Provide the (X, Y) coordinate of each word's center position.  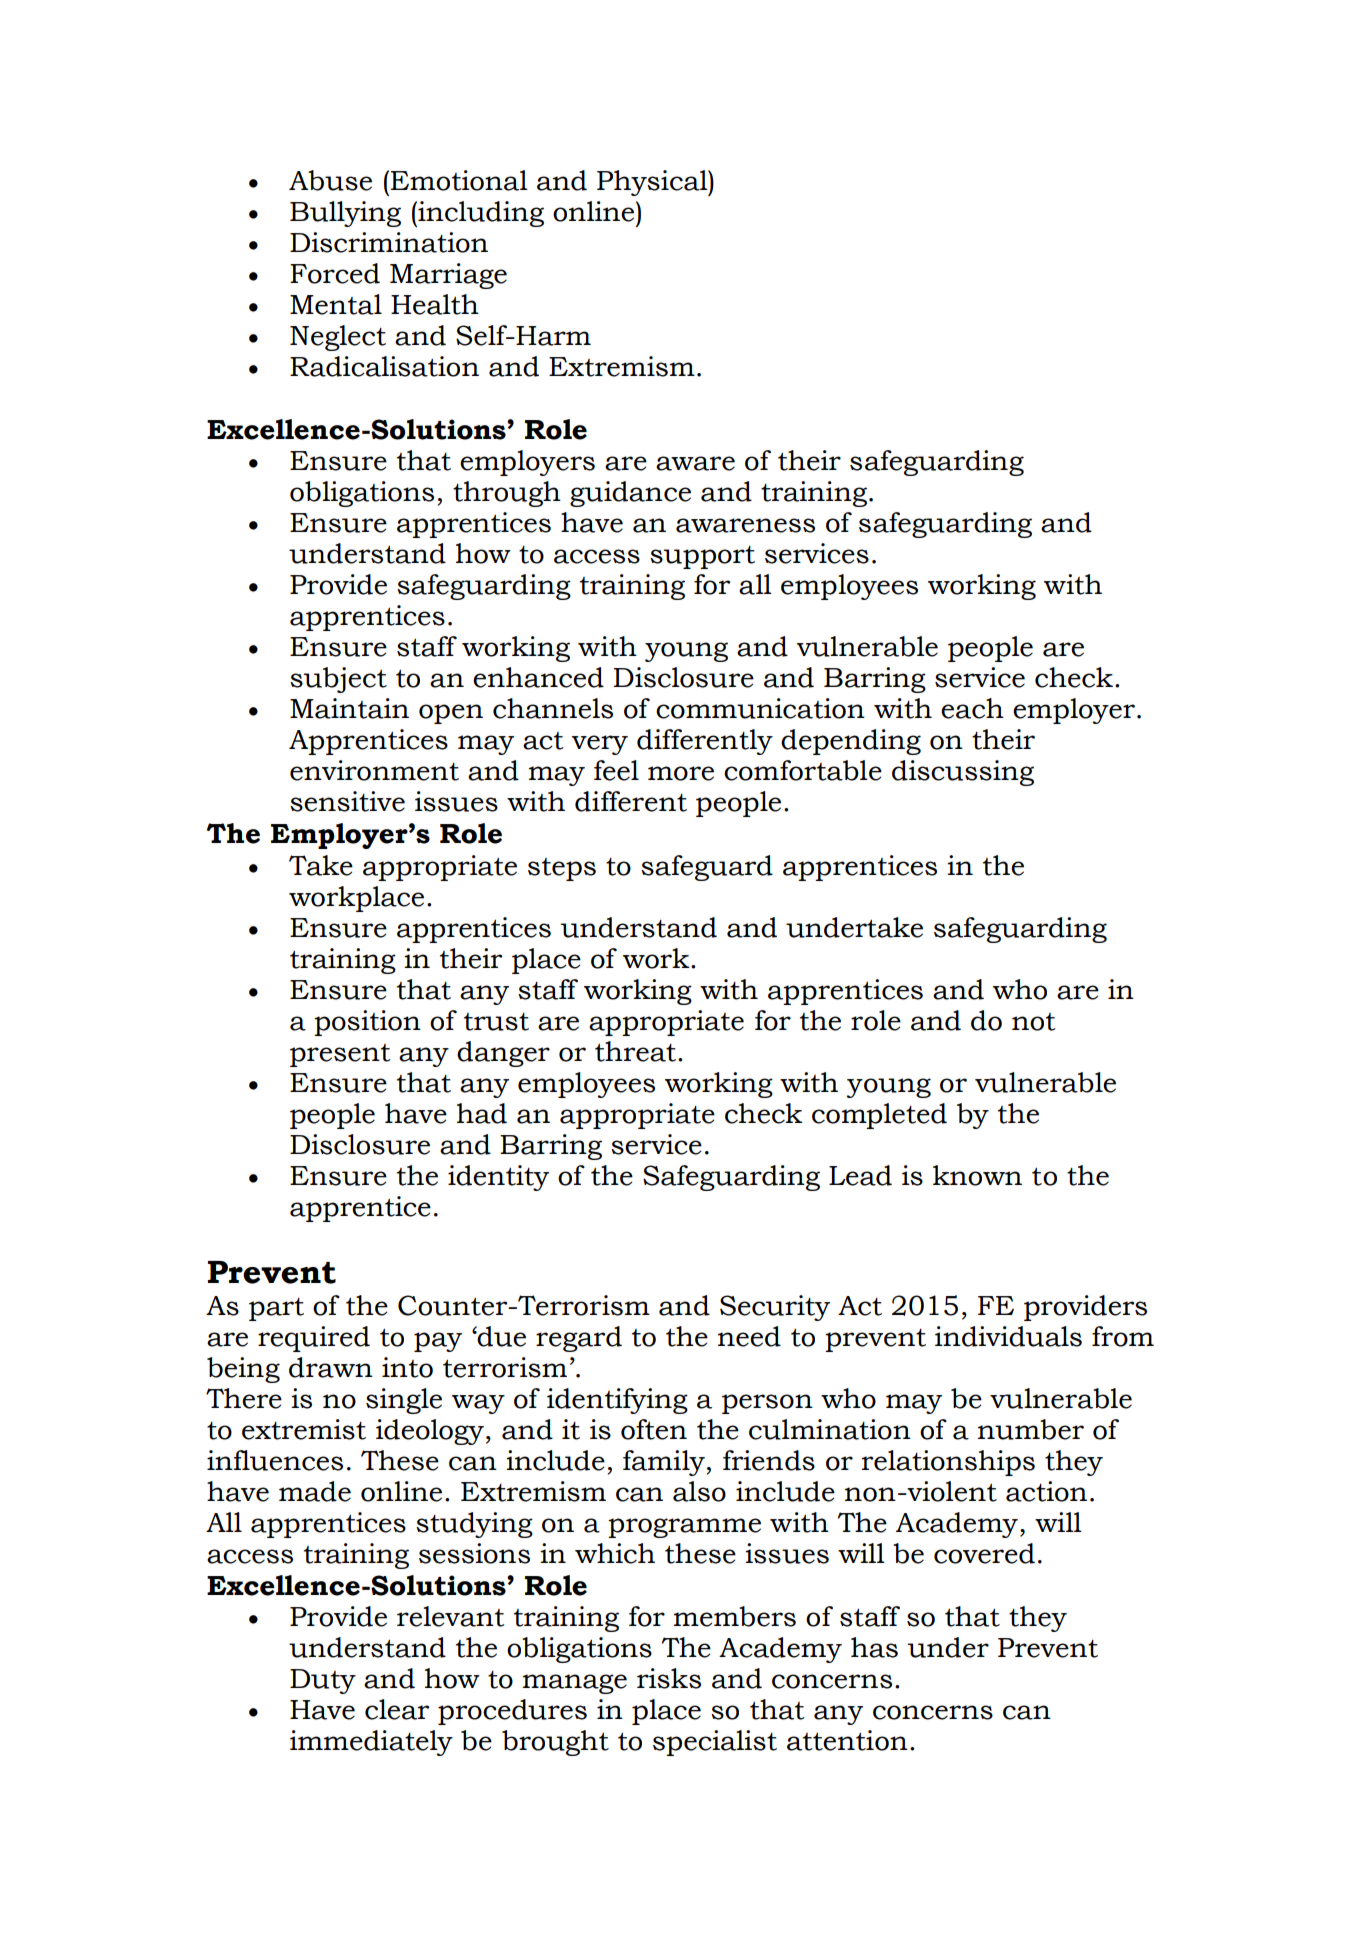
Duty (323, 1681)
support (702, 557)
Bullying (345, 214)
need (749, 1336)
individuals (1008, 1336)
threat (635, 1051)
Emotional (459, 180)
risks (669, 1678)
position (367, 1023)
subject (338, 680)
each (972, 708)
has (874, 1647)
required (314, 1339)
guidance (630, 494)
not (1034, 1022)
